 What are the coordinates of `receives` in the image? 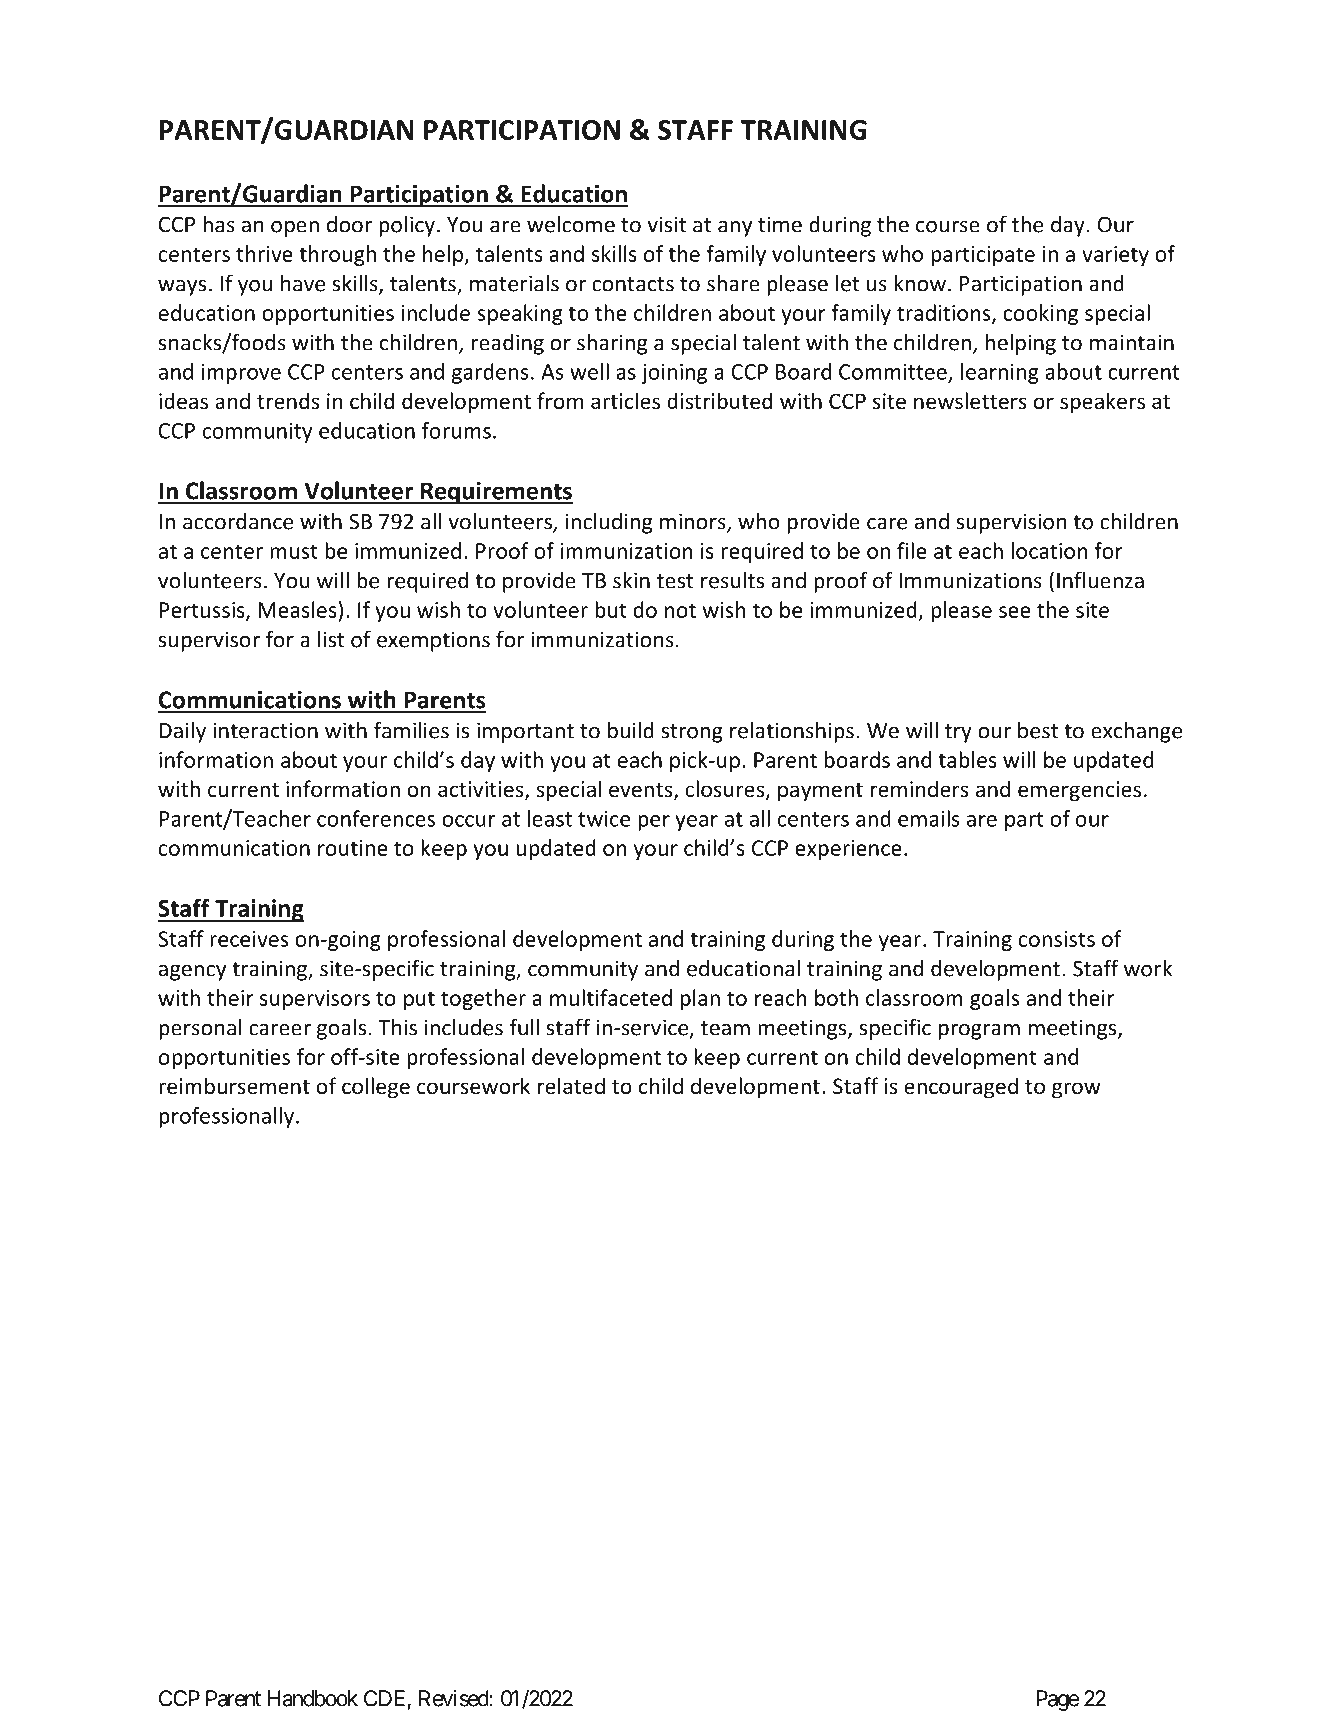 It's located at (249, 939).
